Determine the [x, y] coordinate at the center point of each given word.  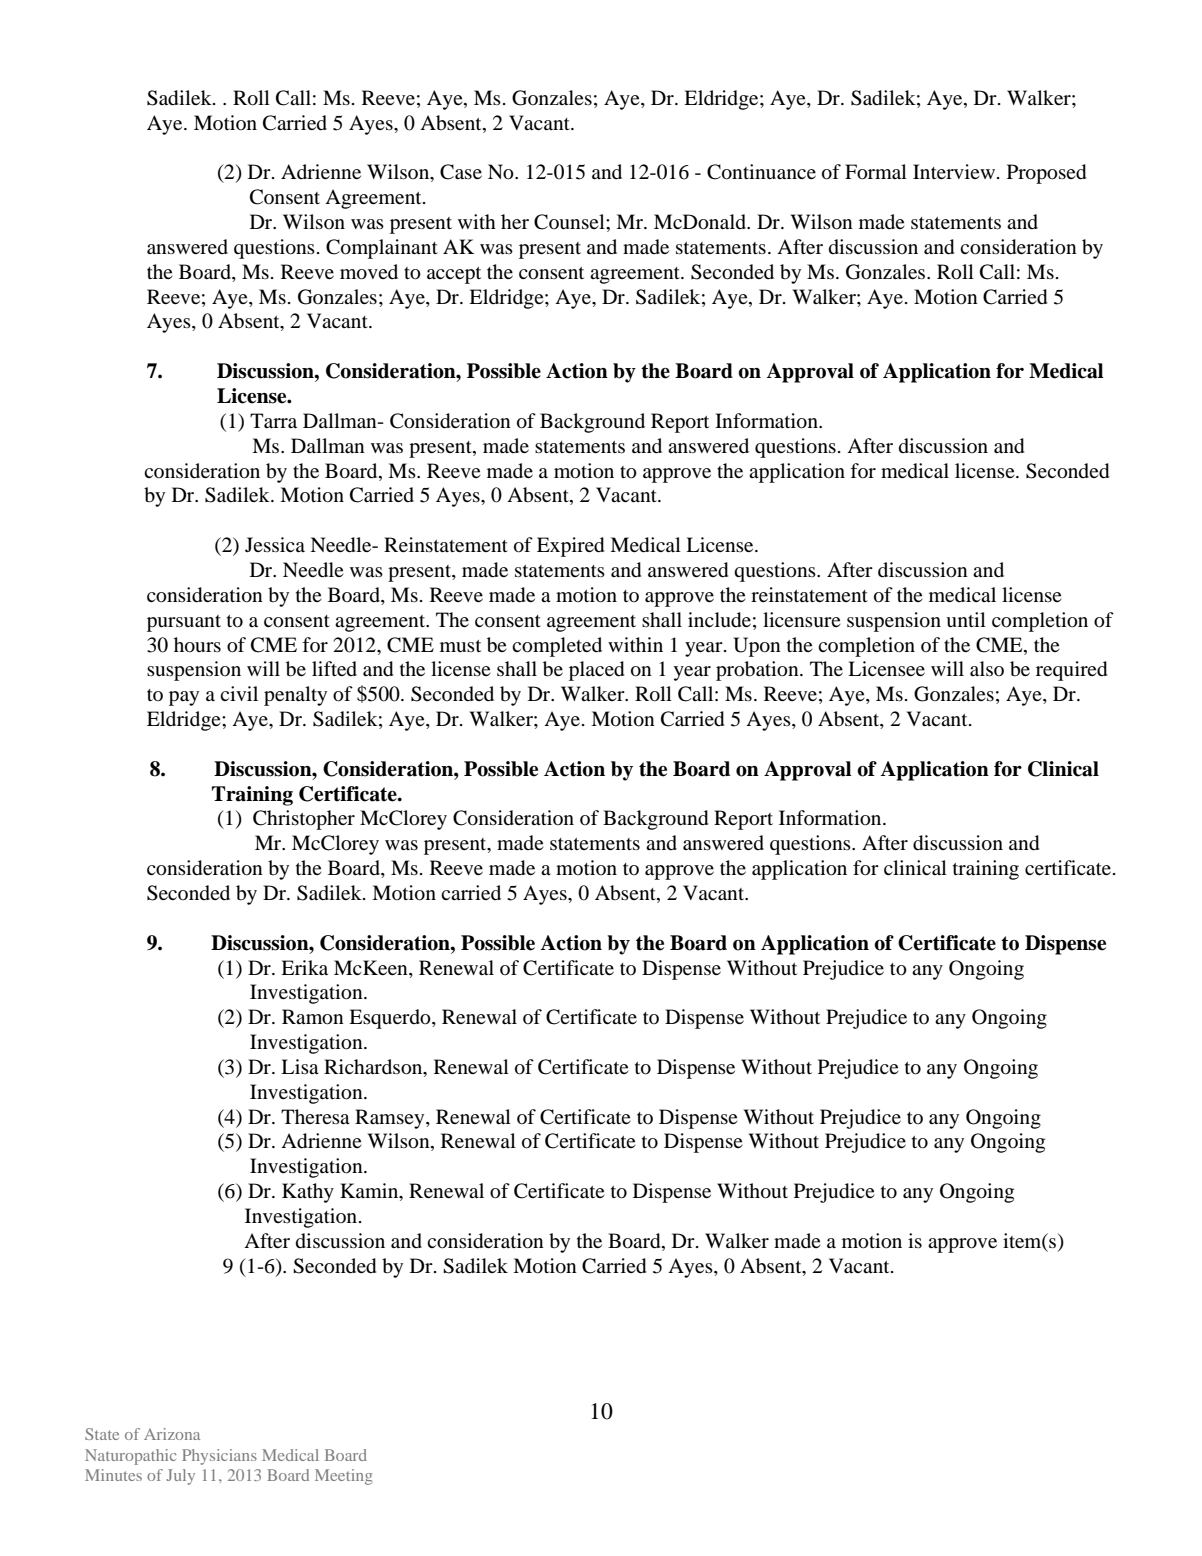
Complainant [382, 249]
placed [596, 671]
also [987, 668]
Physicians [219, 1457]
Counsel [570, 222]
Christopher [304, 820]
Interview [954, 171]
